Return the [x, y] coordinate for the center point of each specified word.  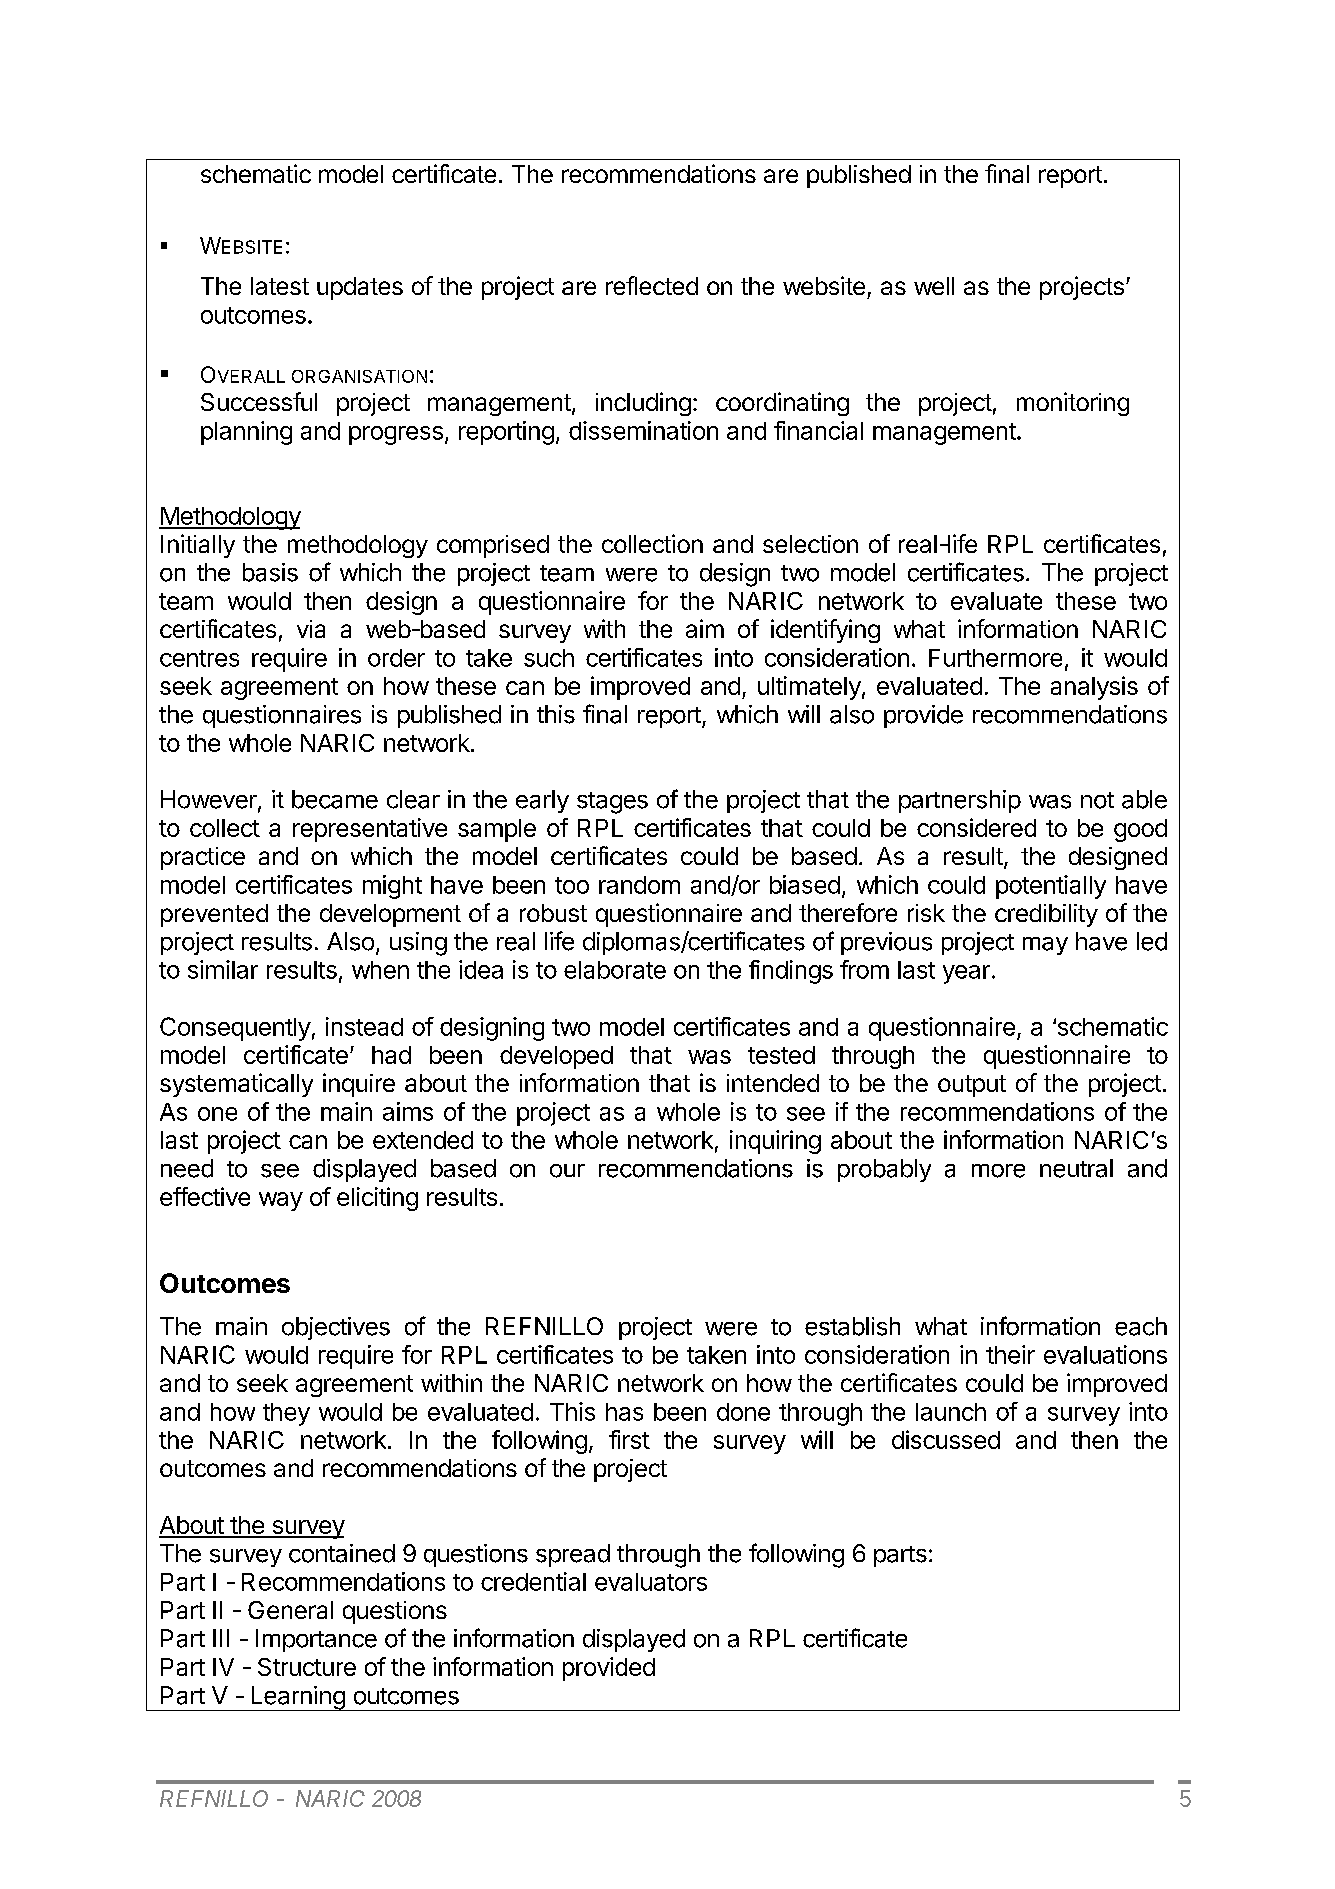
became [335, 799]
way [281, 1201]
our [567, 1171]
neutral [1076, 1168]
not [1097, 800]
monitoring [1073, 404]
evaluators [651, 1582]
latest [280, 286]
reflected [652, 285]
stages [612, 803]
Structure [307, 1667]
